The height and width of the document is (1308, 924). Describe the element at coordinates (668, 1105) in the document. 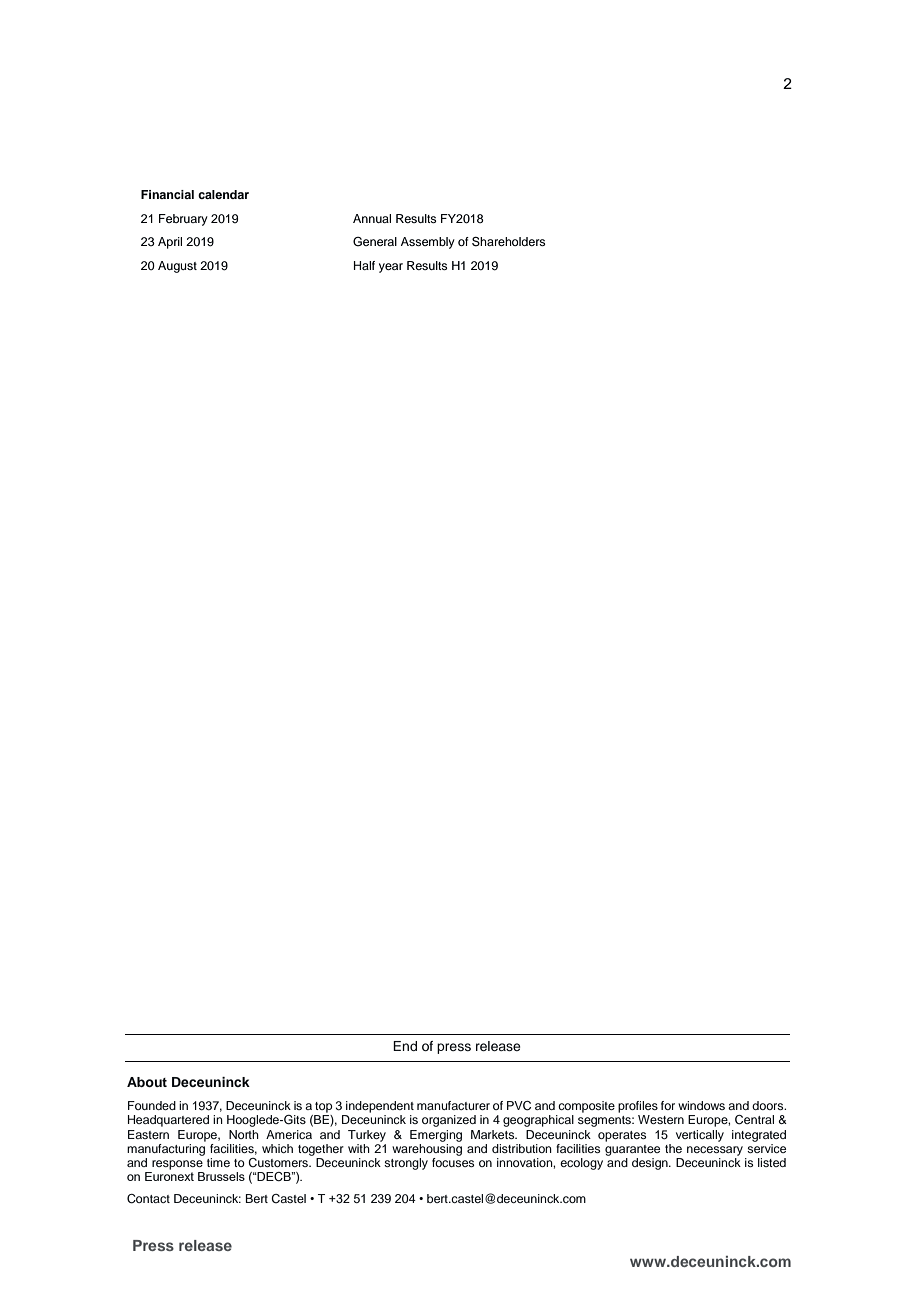

I see `for` at that location.
